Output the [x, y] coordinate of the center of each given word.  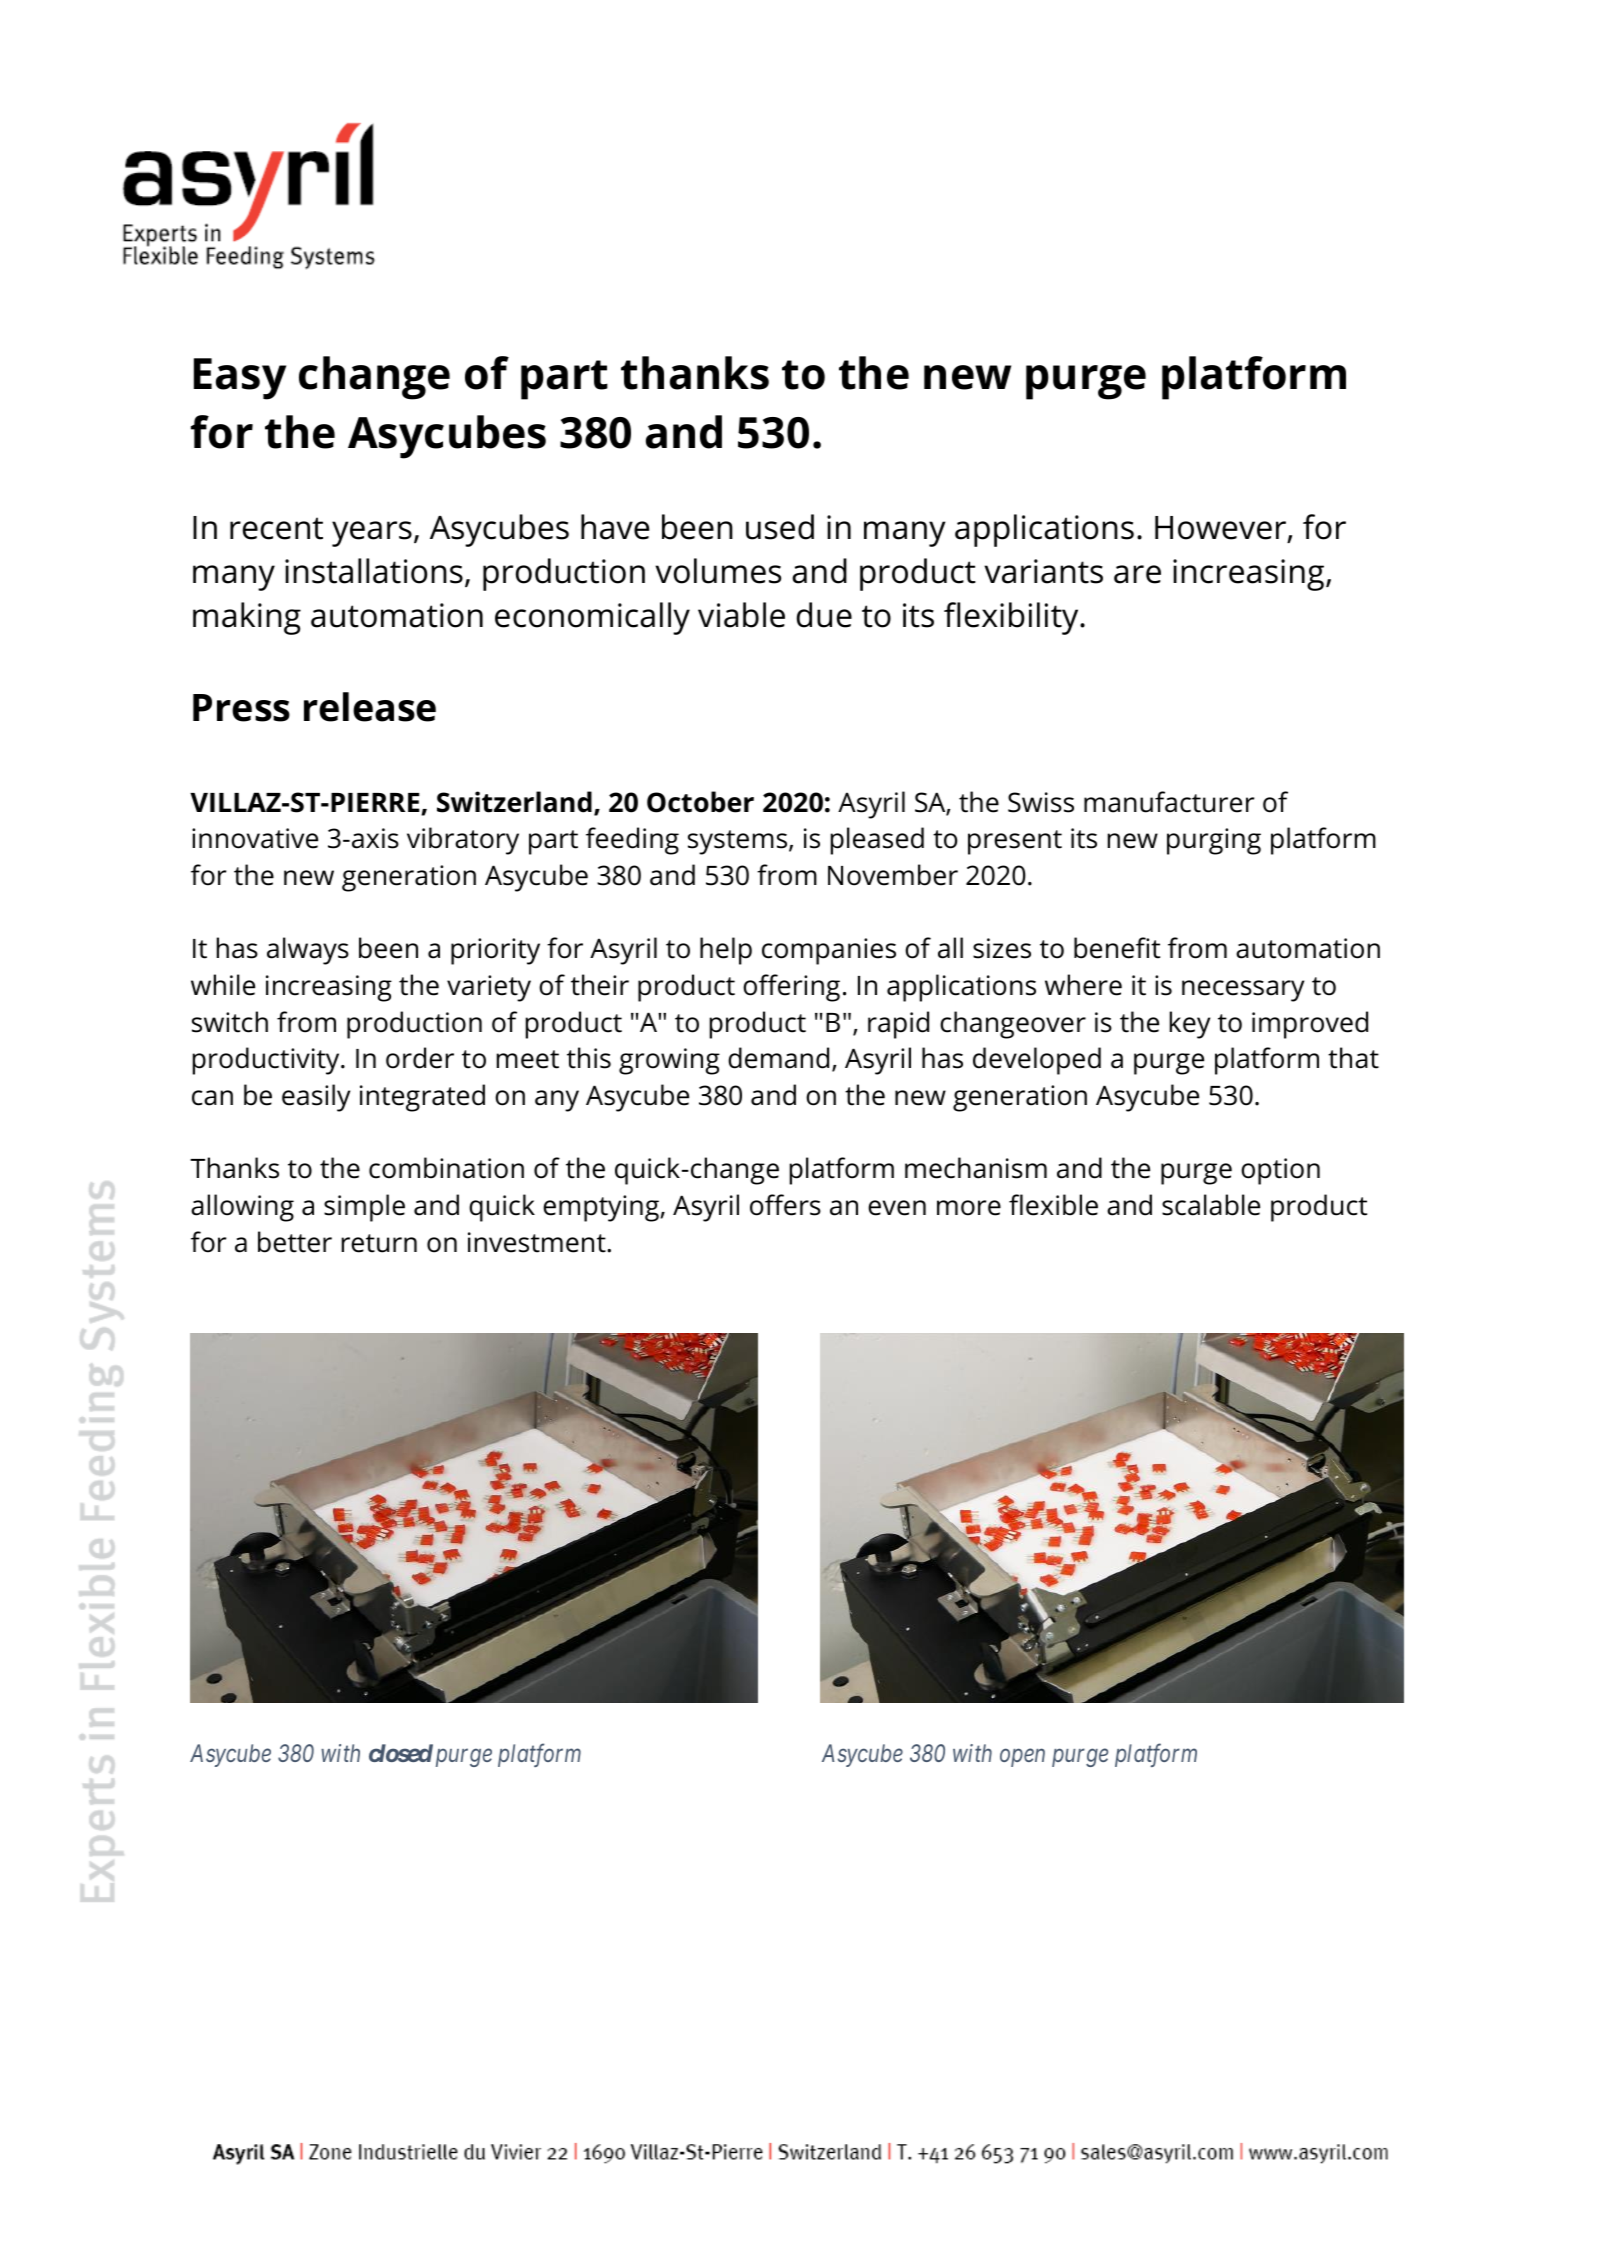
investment [538, 1242]
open [1022, 1758]
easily [316, 1098]
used [780, 527]
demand [778, 1058]
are [1137, 574]
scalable [1211, 1205]
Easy [240, 379]
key [1190, 1025]
